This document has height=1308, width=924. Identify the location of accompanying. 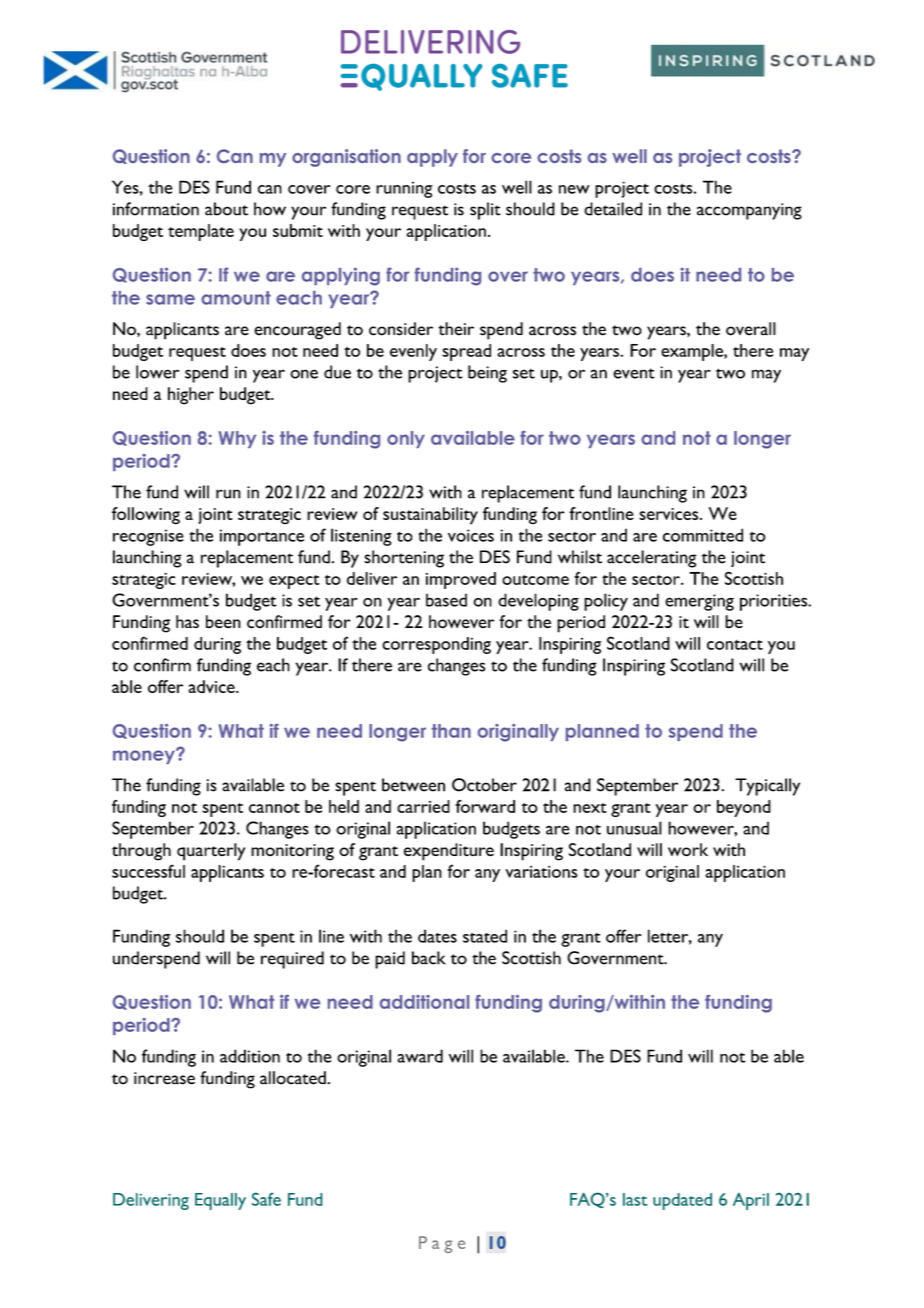
(749, 211).
